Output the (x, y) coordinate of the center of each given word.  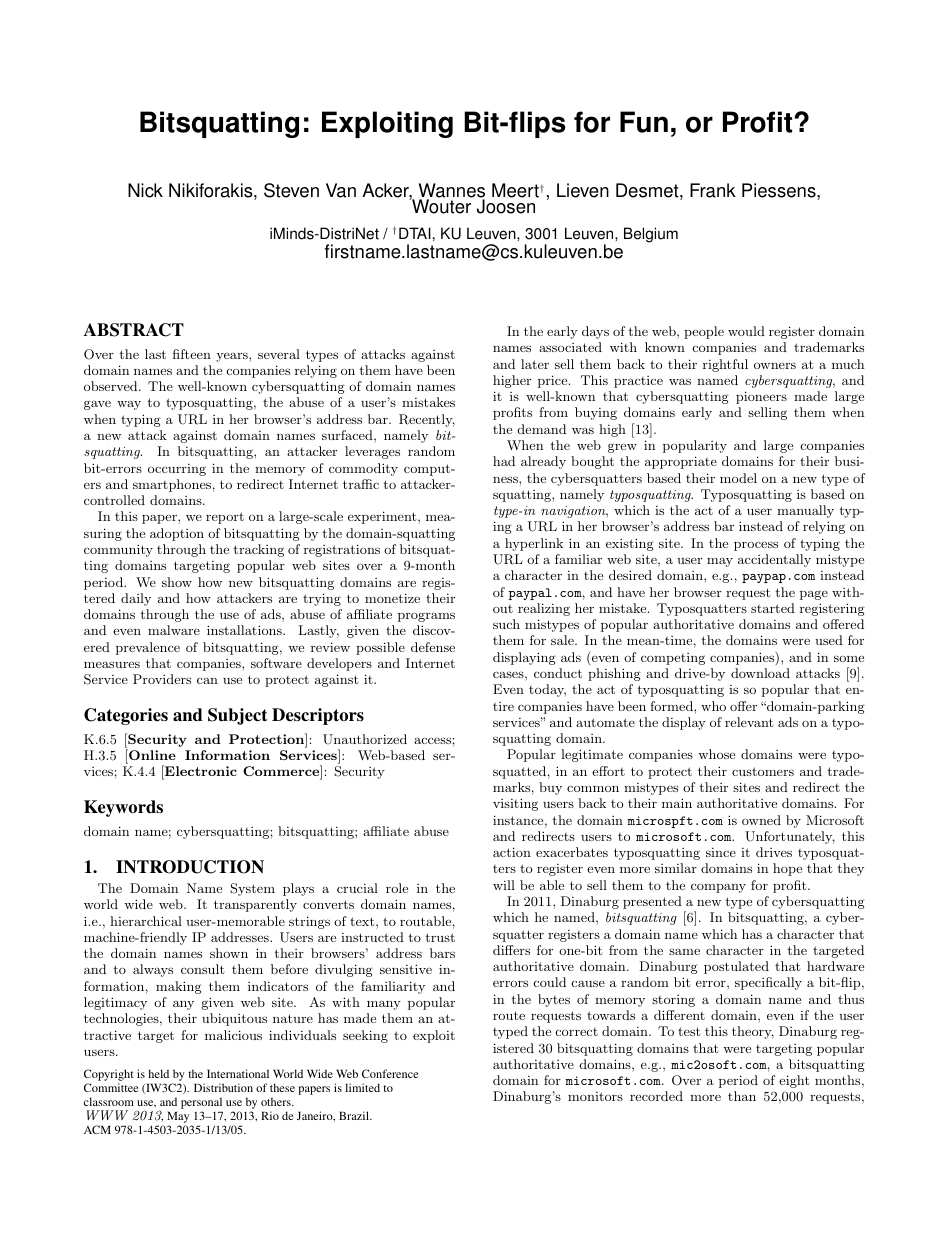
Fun (644, 122)
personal (202, 1104)
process (756, 546)
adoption (177, 534)
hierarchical (146, 921)
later (535, 364)
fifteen (192, 354)
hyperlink (534, 544)
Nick (145, 190)
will (504, 885)
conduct (558, 673)
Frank (713, 190)
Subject (237, 716)
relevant (749, 722)
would (746, 331)
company (718, 888)
